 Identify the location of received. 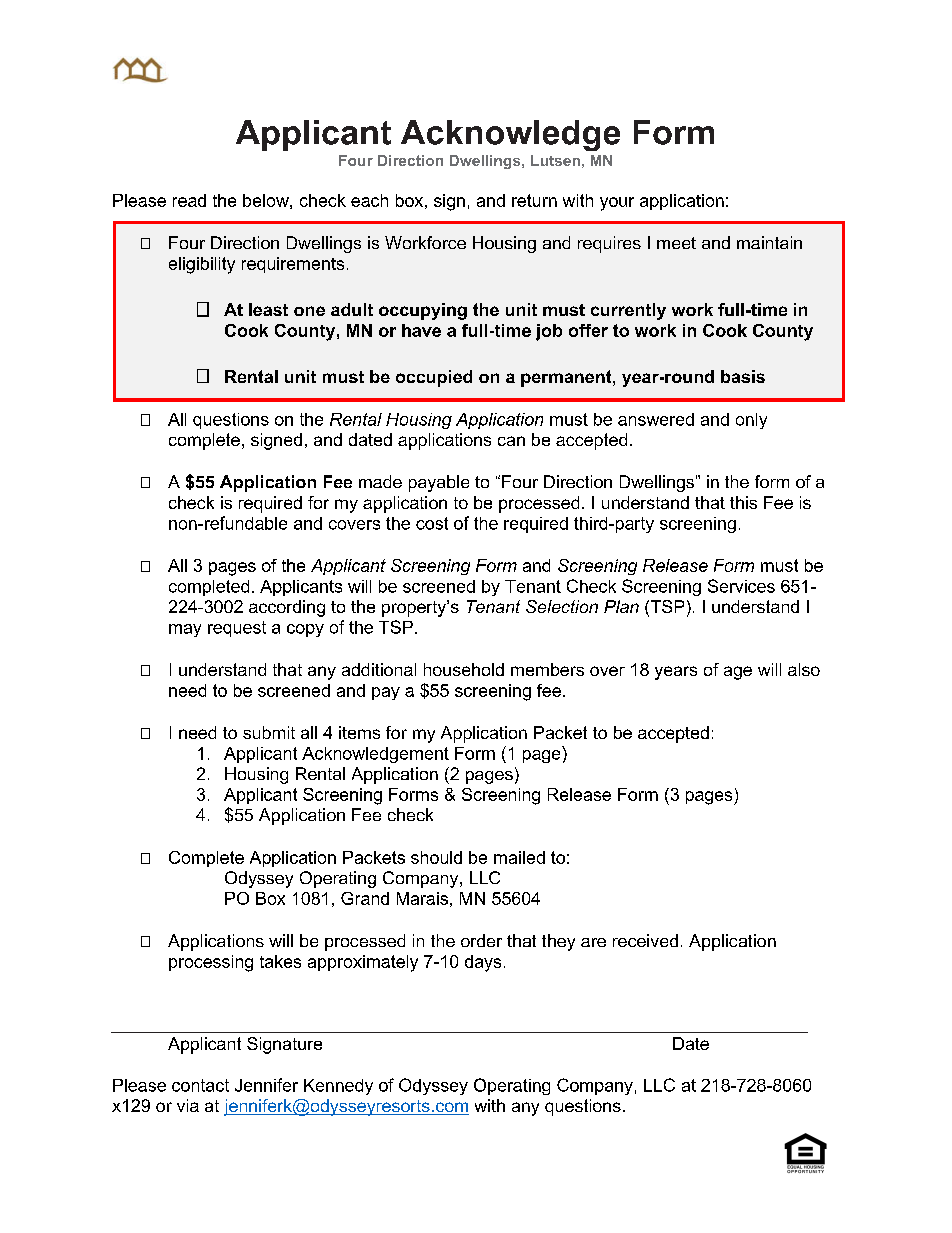
(645, 940).
